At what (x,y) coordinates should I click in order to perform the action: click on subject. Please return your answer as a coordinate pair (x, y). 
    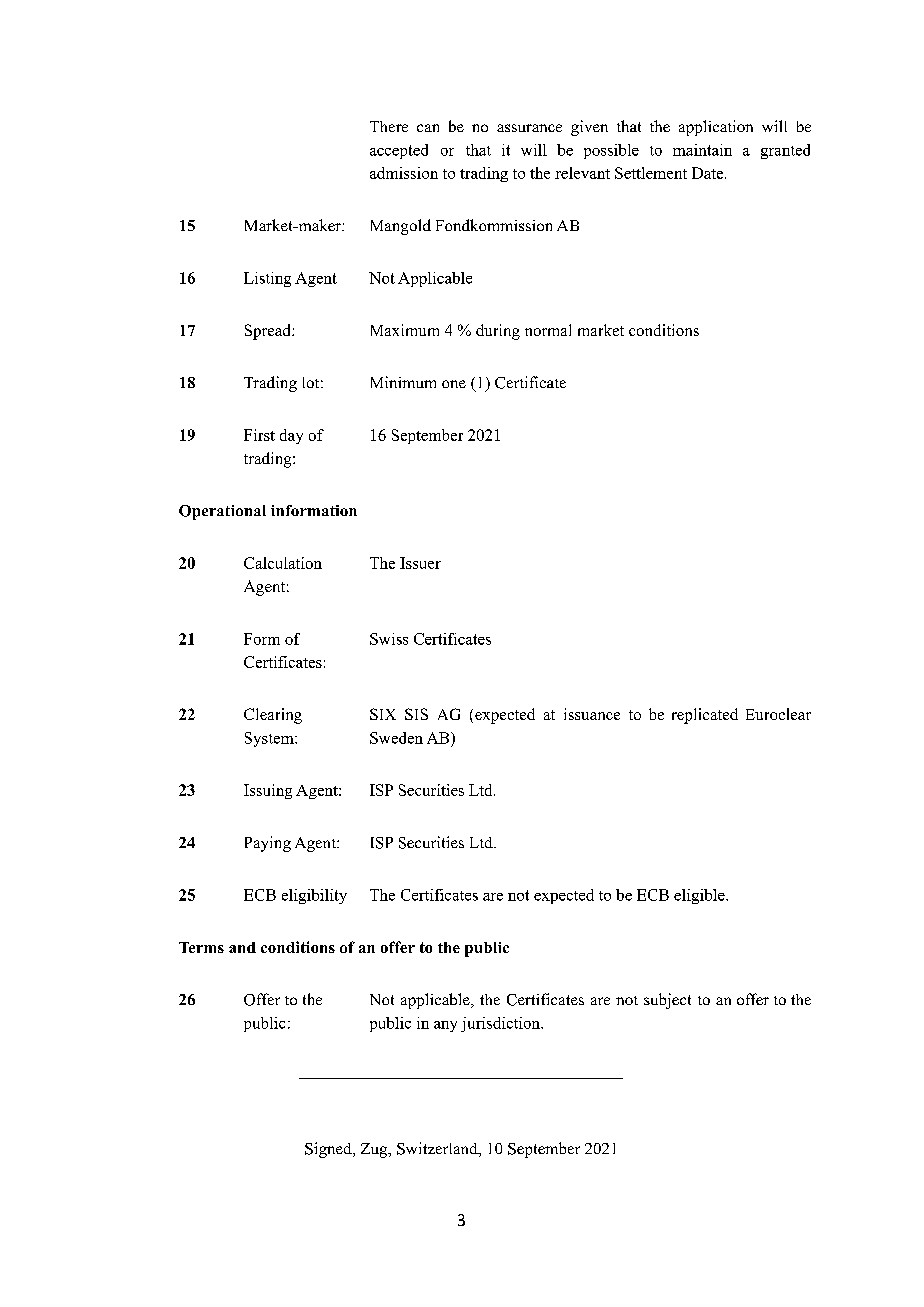
    Looking at the image, I should click on (667, 1001).
